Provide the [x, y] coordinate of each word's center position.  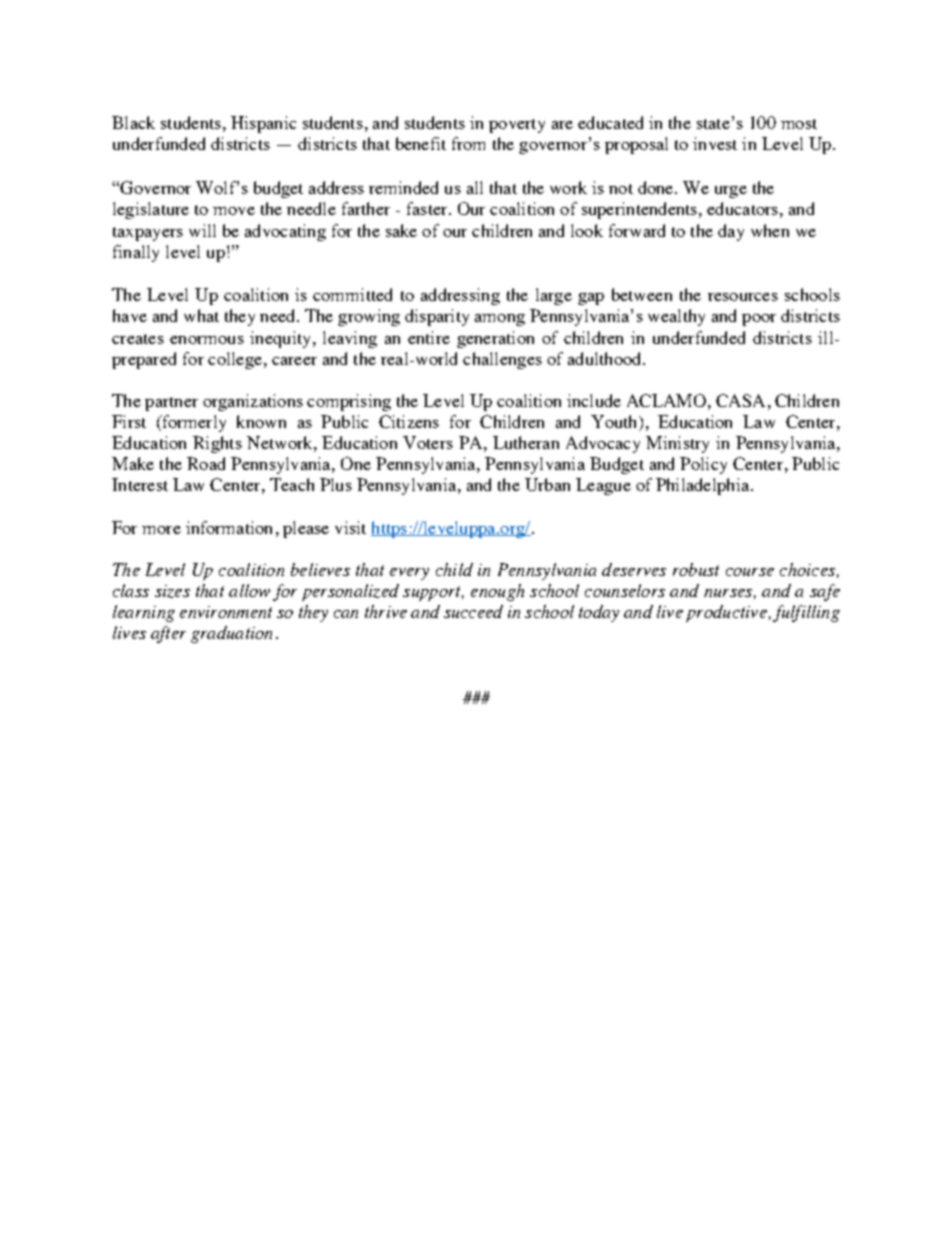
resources [743, 297]
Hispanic [263, 124]
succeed [473, 611]
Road [206, 463]
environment [226, 612]
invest [715, 143]
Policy [703, 465]
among [500, 320]
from [468, 143]
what [201, 315]
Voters [428, 442]
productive [726, 613]
